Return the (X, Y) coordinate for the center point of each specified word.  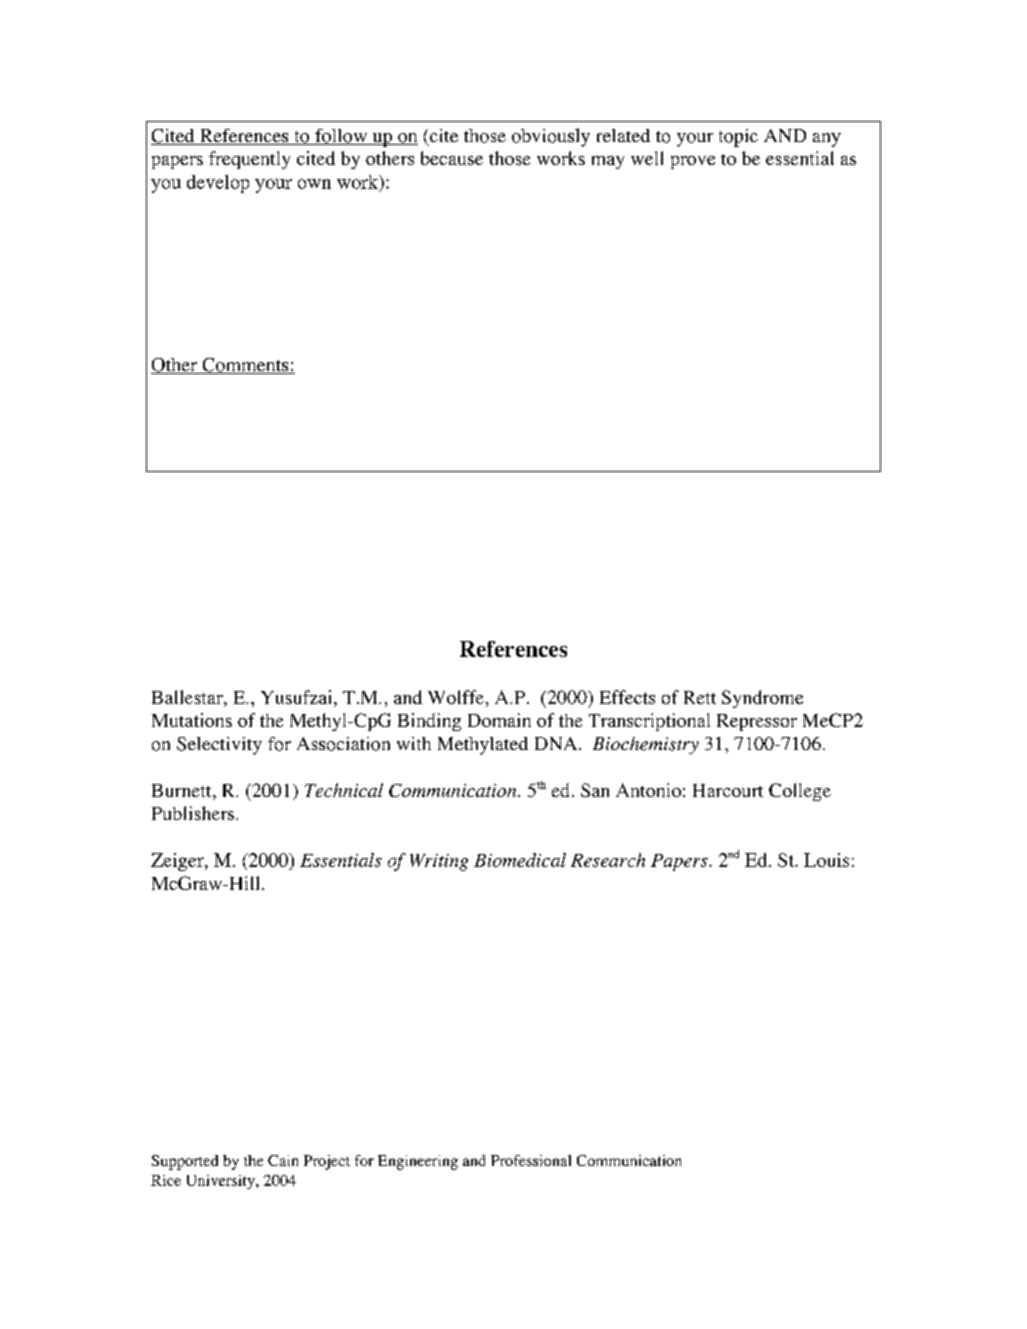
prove (693, 162)
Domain (499, 720)
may (608, 162)
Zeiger (178, 862)
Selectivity (219, 746)
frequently (249, 160)
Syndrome (762, 699)
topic (738, 138)
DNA (557, 743)
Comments (245, 366)
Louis (826, 860)
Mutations (192, 720)
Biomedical (520, 860)
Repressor (757, 722)
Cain (283, 1160)
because (452, 158)
